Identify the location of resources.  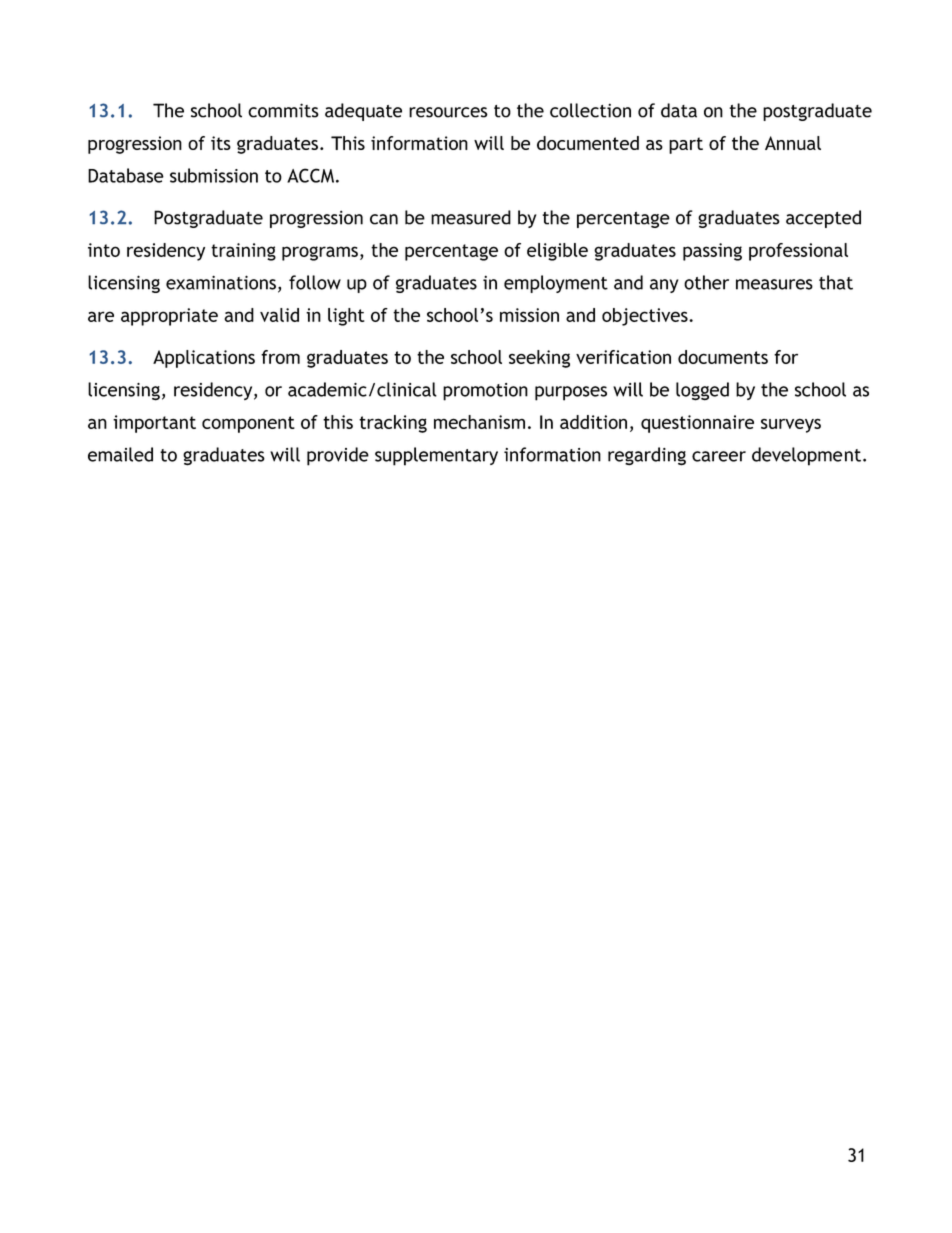
(448, 112).
